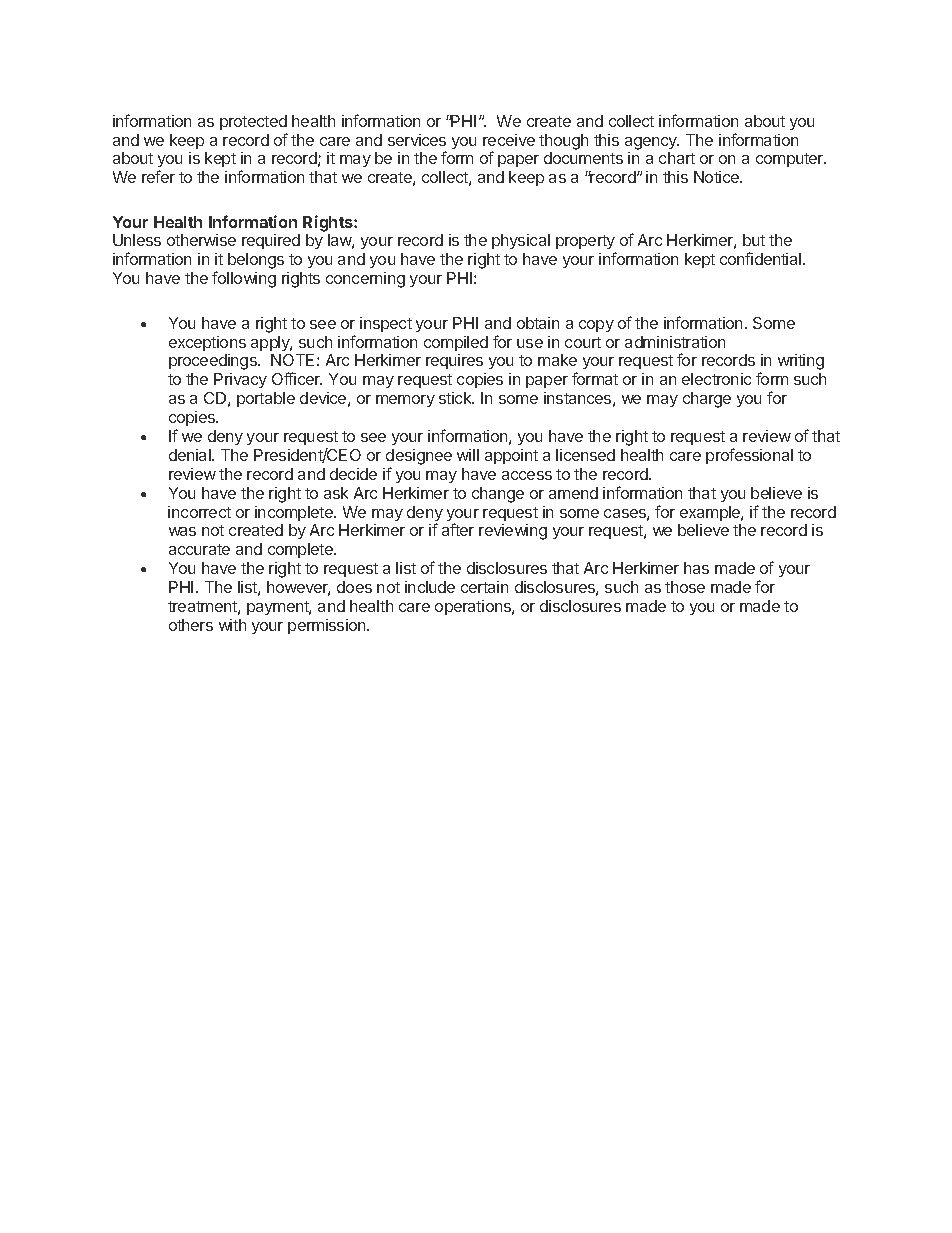  I want to click on operations, so click(474, 607).
